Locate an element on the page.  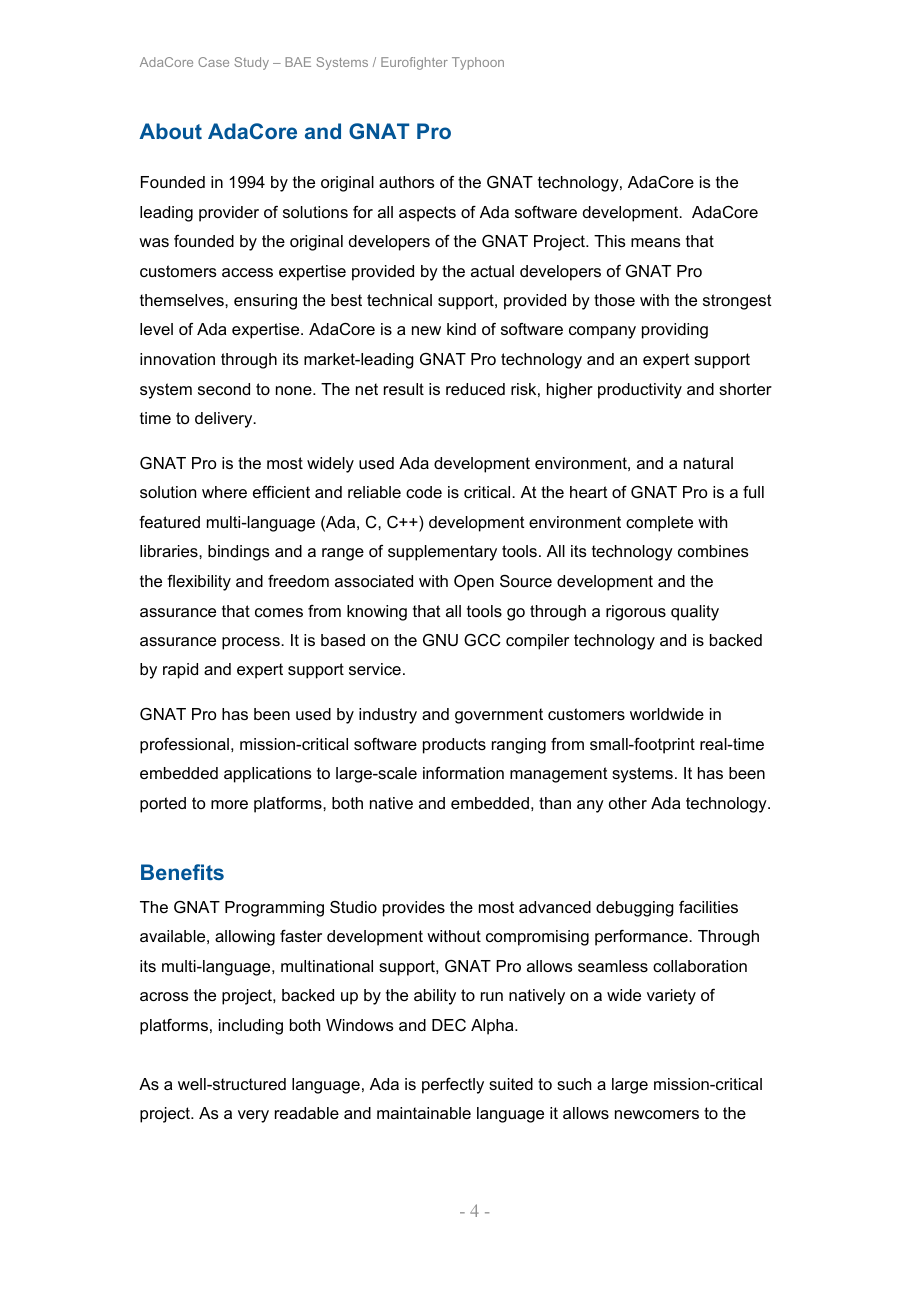
professional is located at coordinates (184, 746).
